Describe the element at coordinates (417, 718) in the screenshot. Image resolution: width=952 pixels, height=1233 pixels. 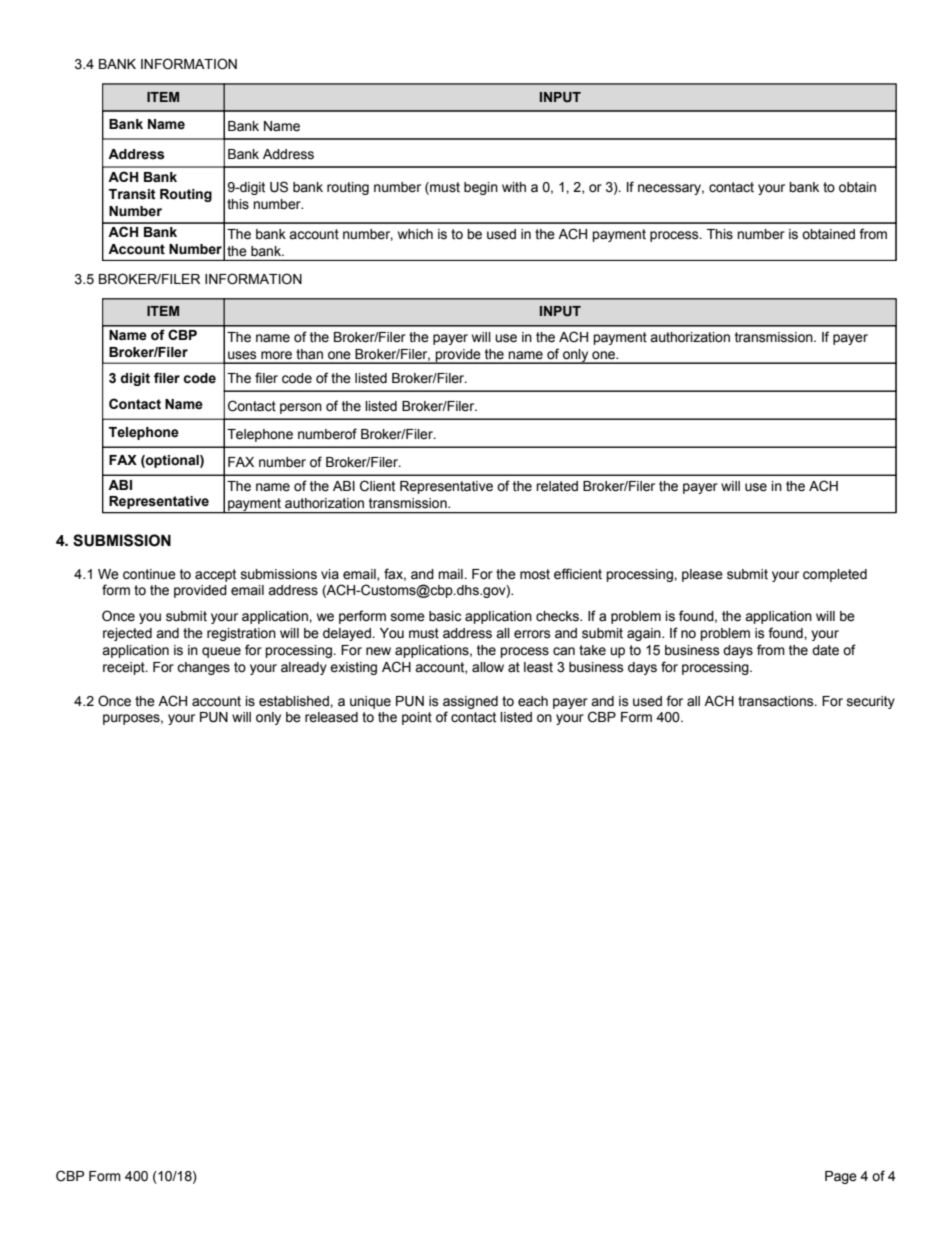
I see `point` at that location.
